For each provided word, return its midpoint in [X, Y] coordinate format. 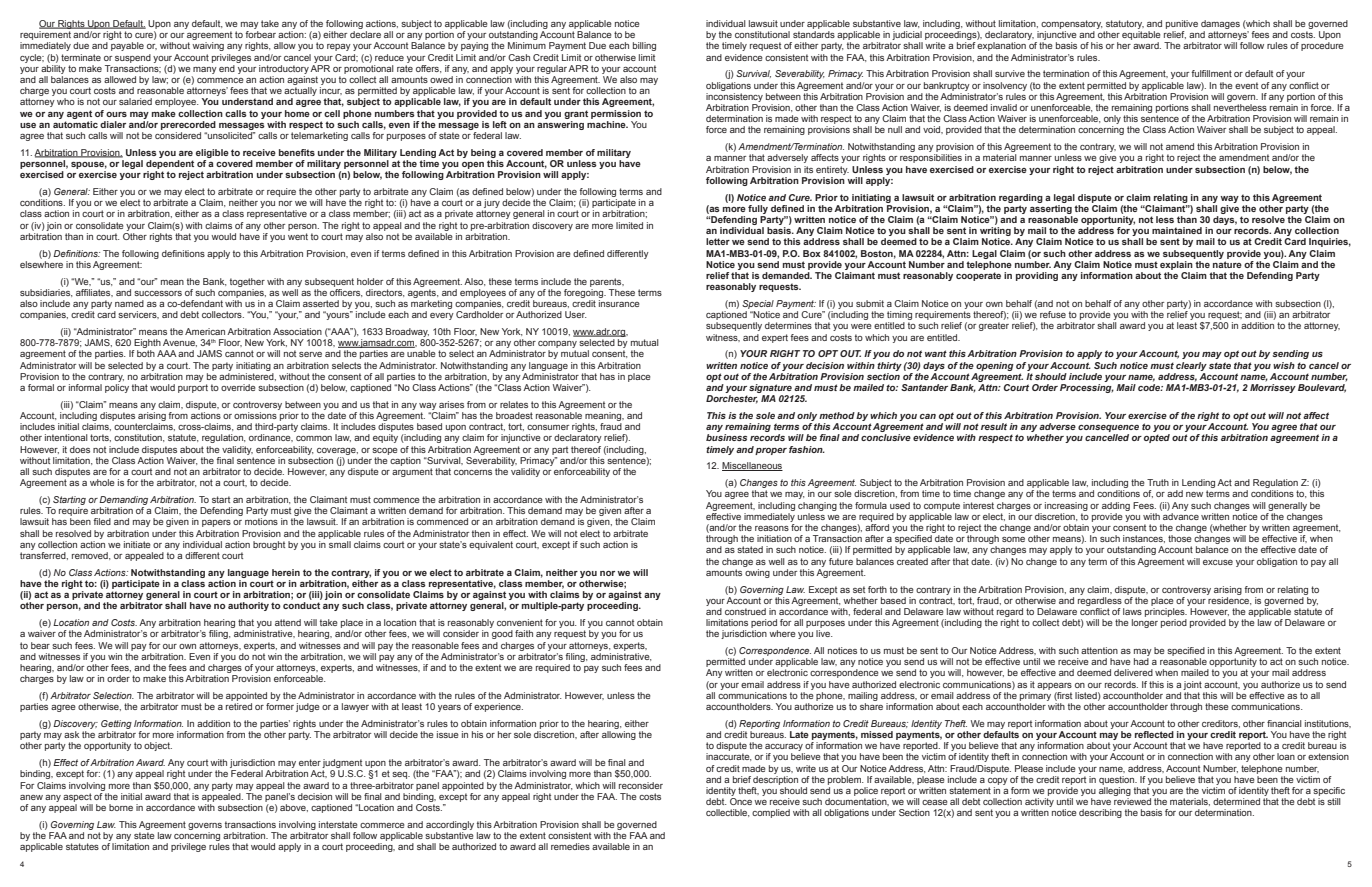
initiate [137, 544]
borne [121, 807]
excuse [1218, 562]
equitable [1141, 37]
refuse [1053, 314]
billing [644, 46]
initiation [774, 538]
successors [158, 293]
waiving [208, 46]
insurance [619, 303]
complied [771, 813]
